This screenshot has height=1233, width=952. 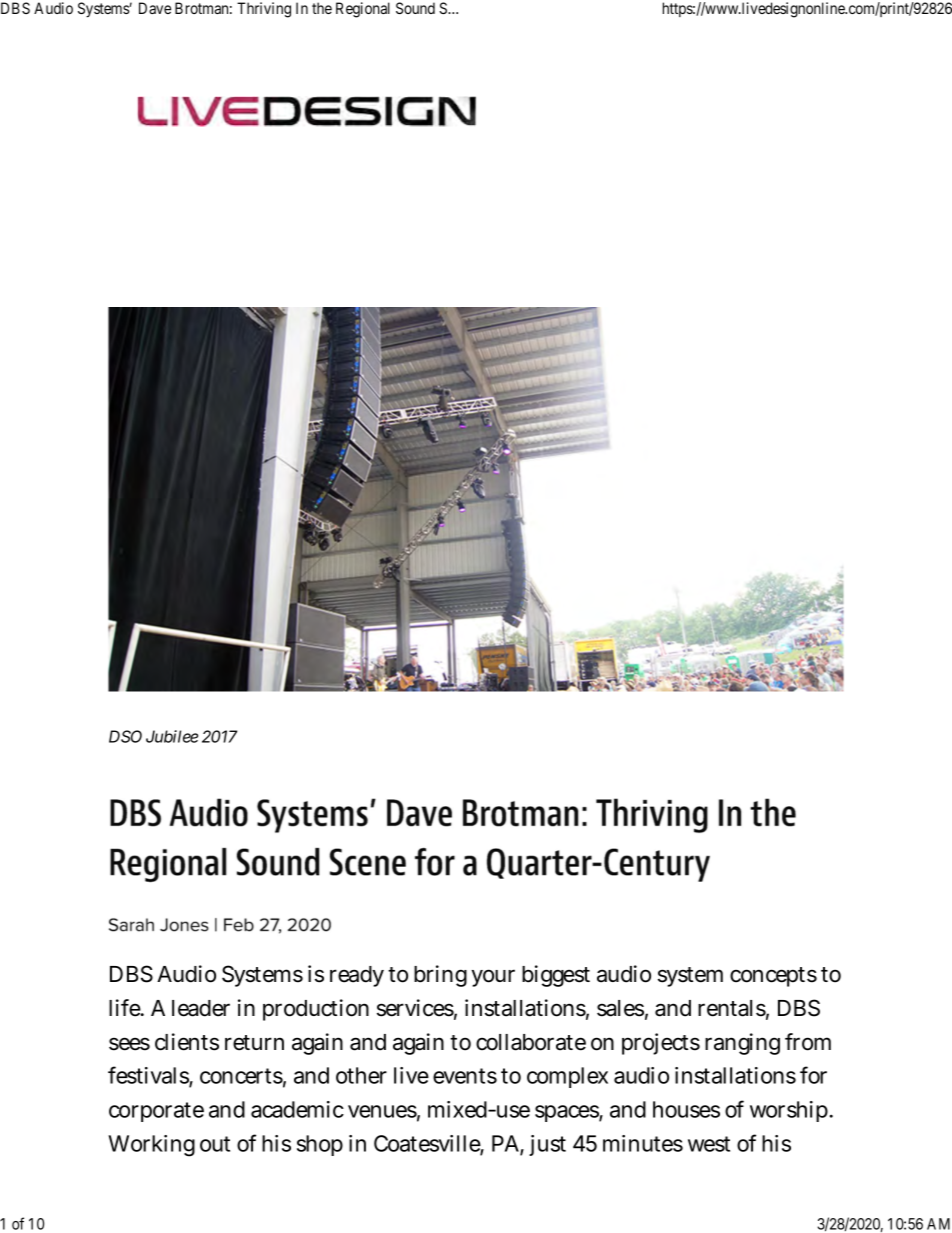 I want to click on houses, so click(x=686, y=1109).
